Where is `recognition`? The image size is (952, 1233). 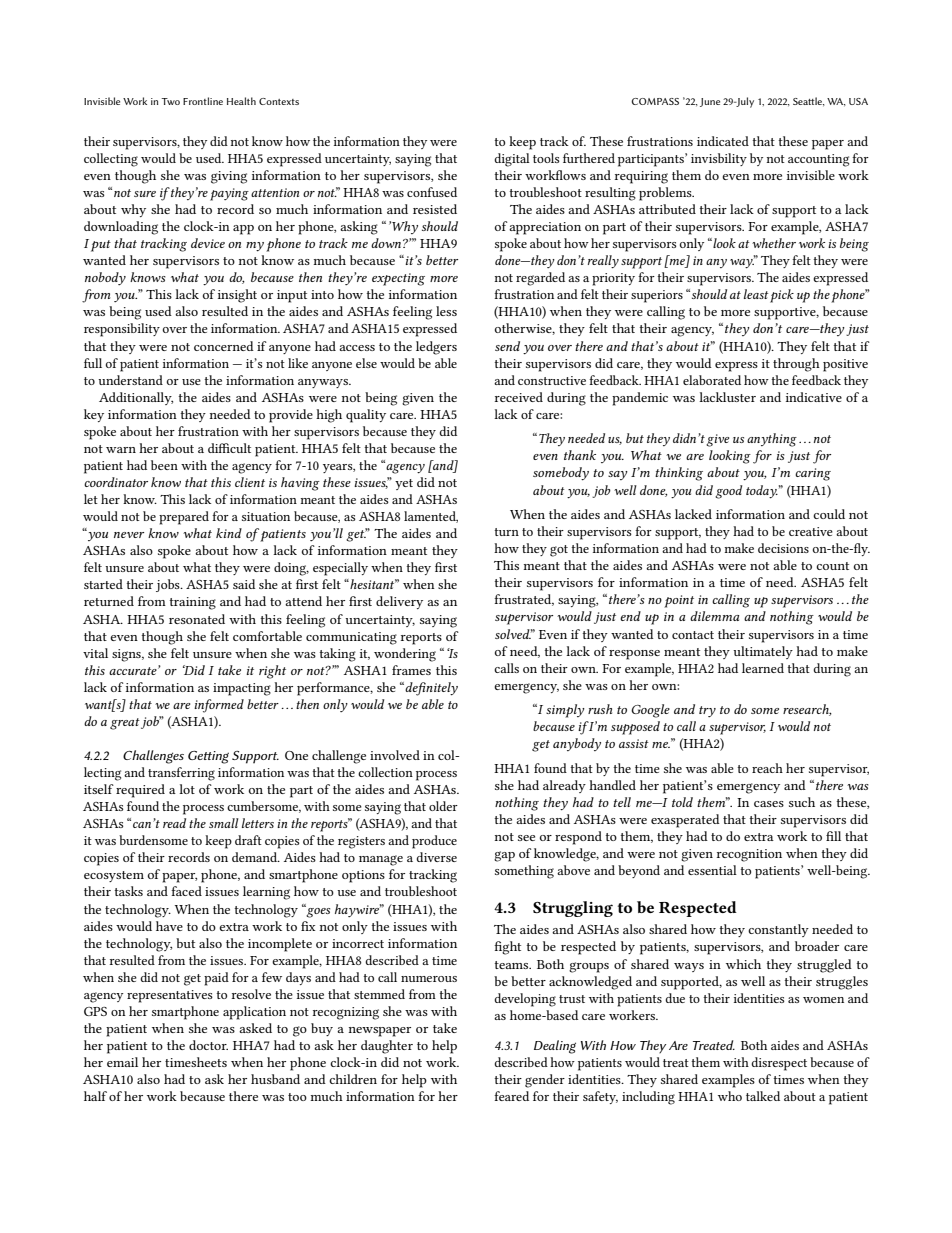 recognition is located at coordinates (749, 855).
